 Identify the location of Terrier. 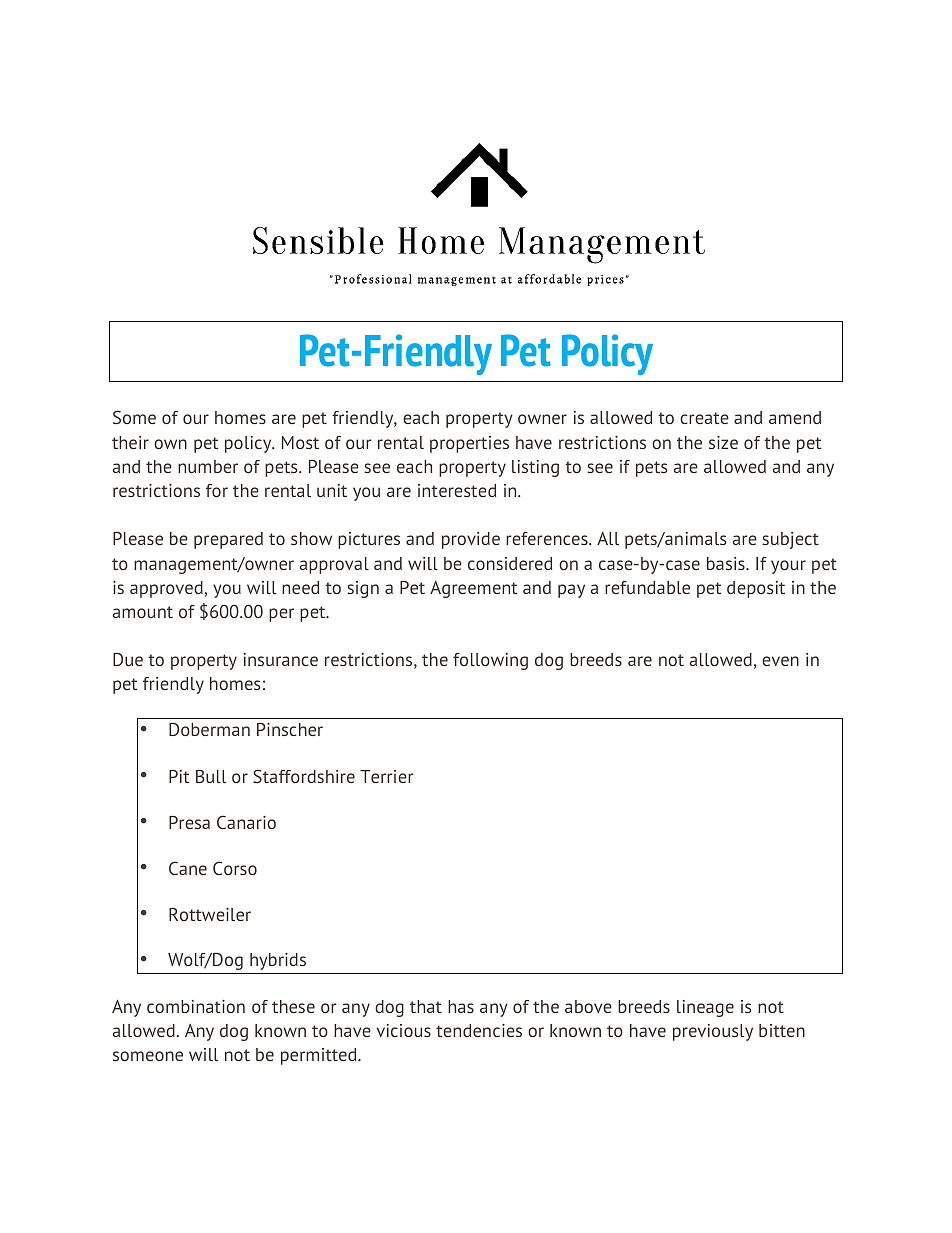
(386, 776).
